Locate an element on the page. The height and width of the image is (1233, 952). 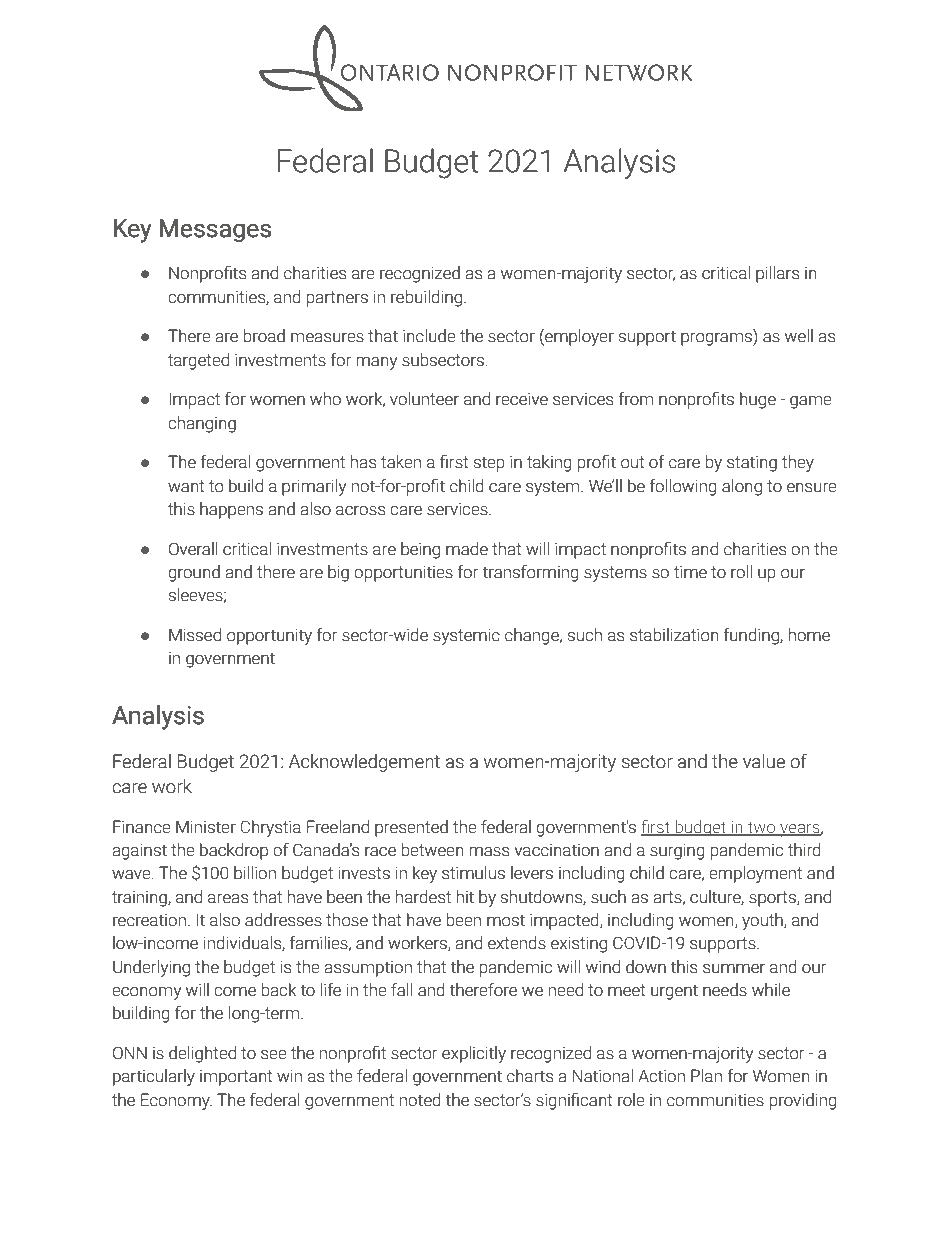
transforming is located at coordinates (531, 573).
